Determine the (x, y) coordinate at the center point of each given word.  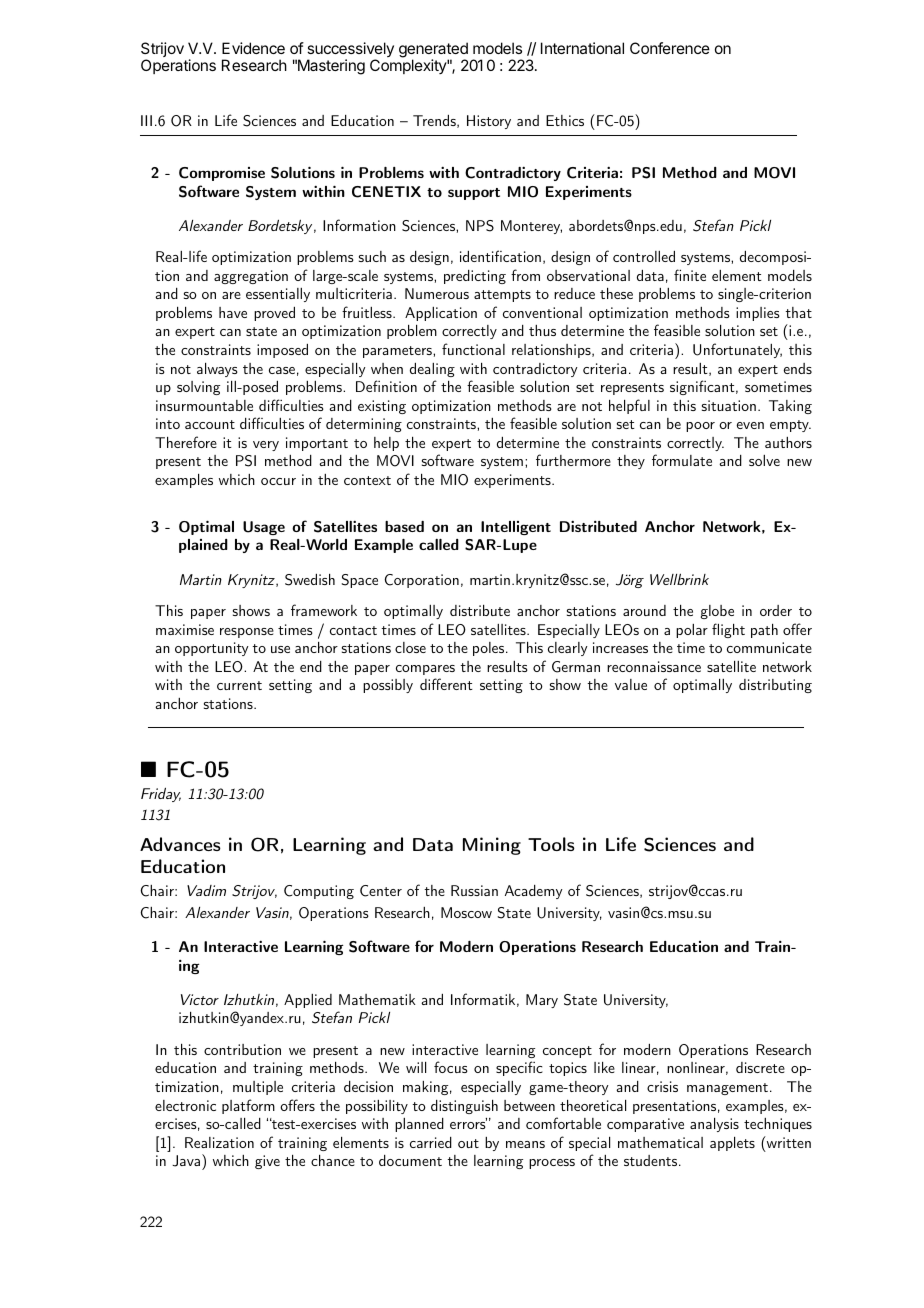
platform (248, 1106)
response (247, 633)
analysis (714, 1125)
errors (468, 1124)
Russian (474, 890)
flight (728, 630)
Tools (551, 844)
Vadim (206, 890)
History (489, 122)
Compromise (222, 174)
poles (488, 649)
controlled (644, 256)
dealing (432, 370)
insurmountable (204, 405)
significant (702, 387)
